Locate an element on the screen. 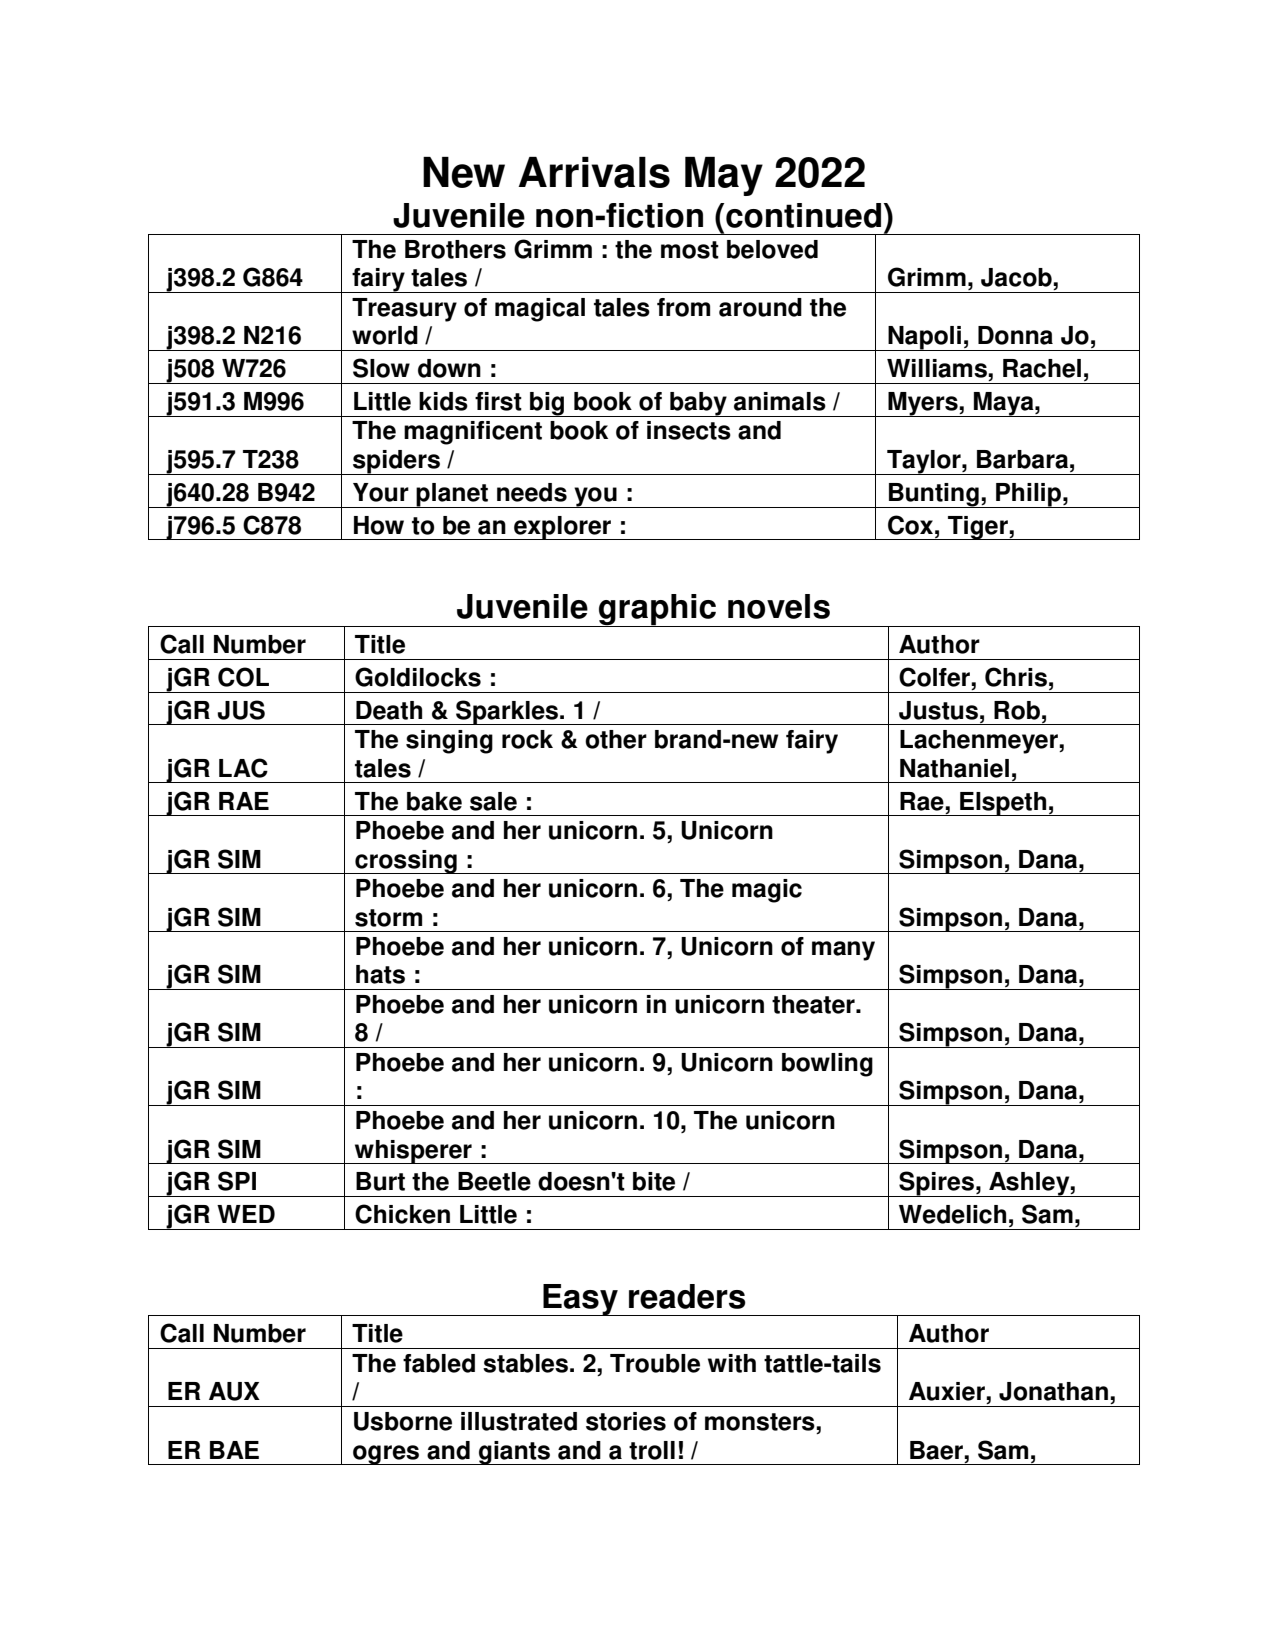 The height and width of the screenshot is (1635, 1264). Jacob is located at coordinates (1017, 277).
